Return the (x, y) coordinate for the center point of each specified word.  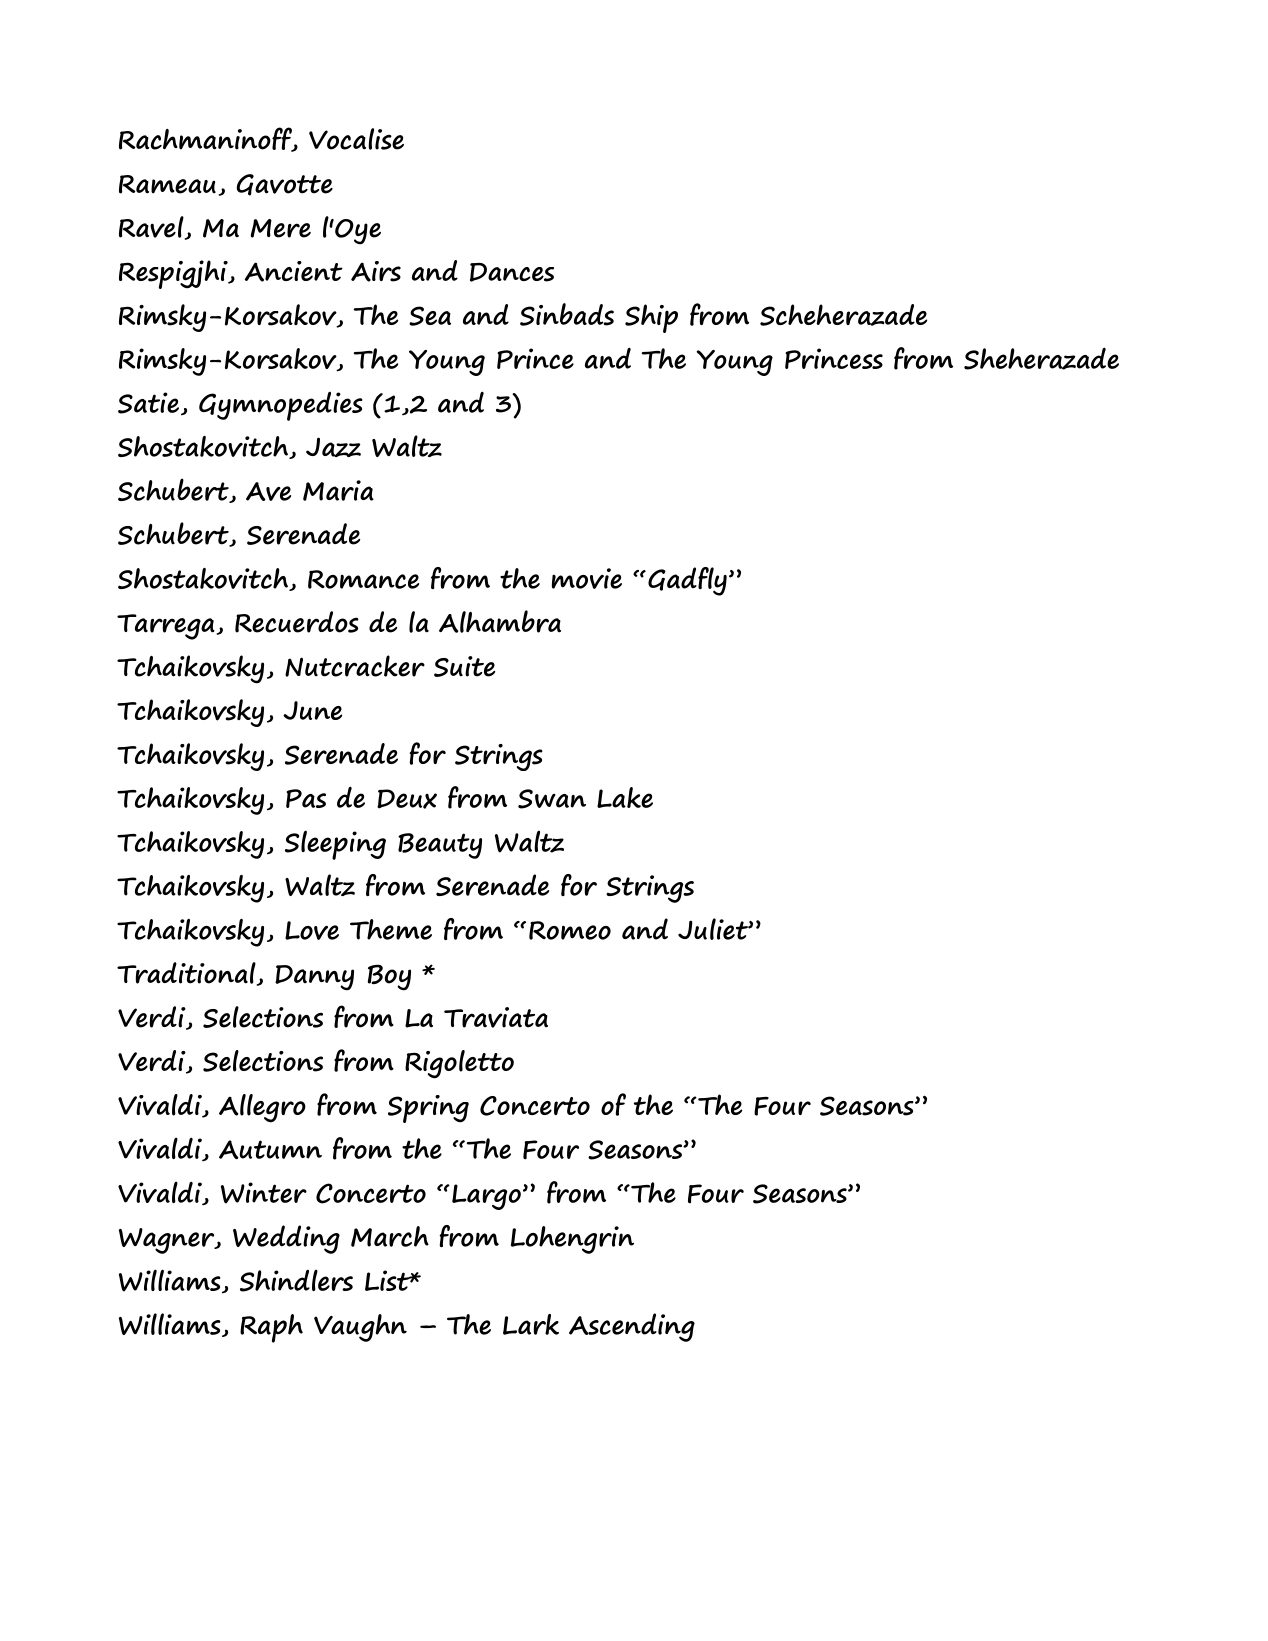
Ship (651, 318)
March (390, 1236)
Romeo (570, 930)
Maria (338, 490)
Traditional (187, 974)
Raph (271, 1328)
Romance (363, 579)
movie (587, 578)
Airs (376, 271)
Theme (391, 929)
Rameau (167, 184)
